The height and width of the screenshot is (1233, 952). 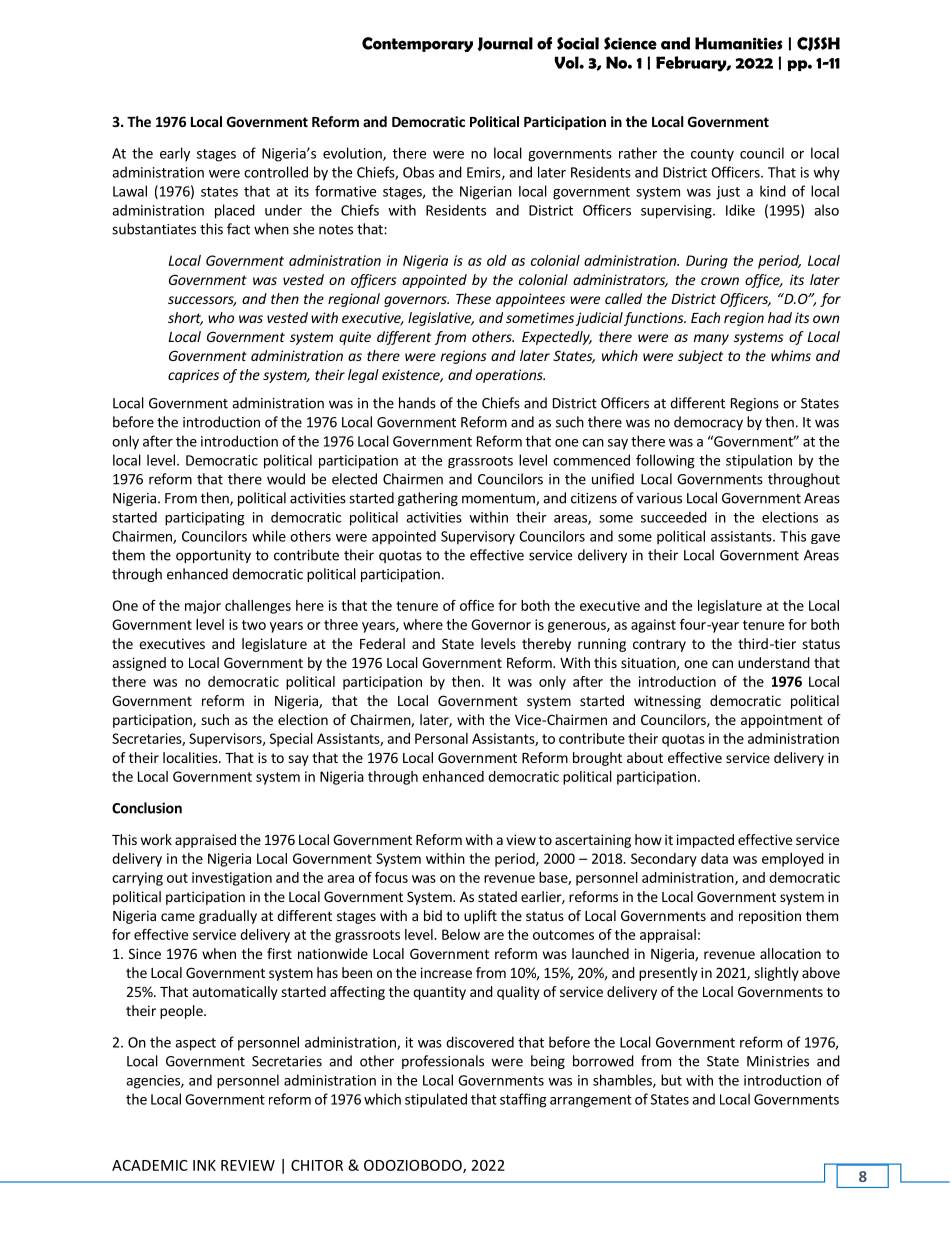 I want to click on Humanities, so click(x=739, y=43).
